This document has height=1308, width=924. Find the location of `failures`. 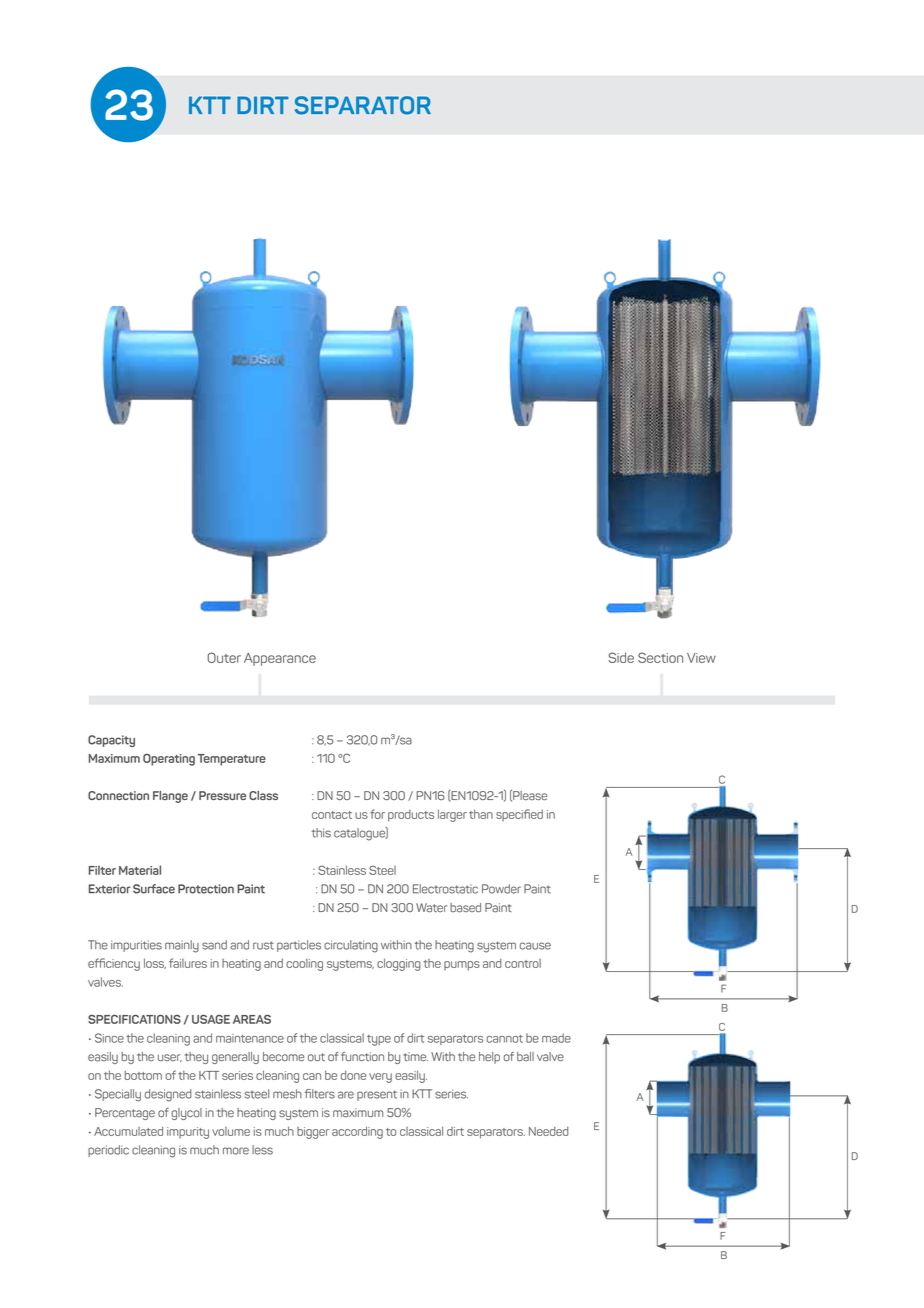

failures is located at coordinates (188, 963).
